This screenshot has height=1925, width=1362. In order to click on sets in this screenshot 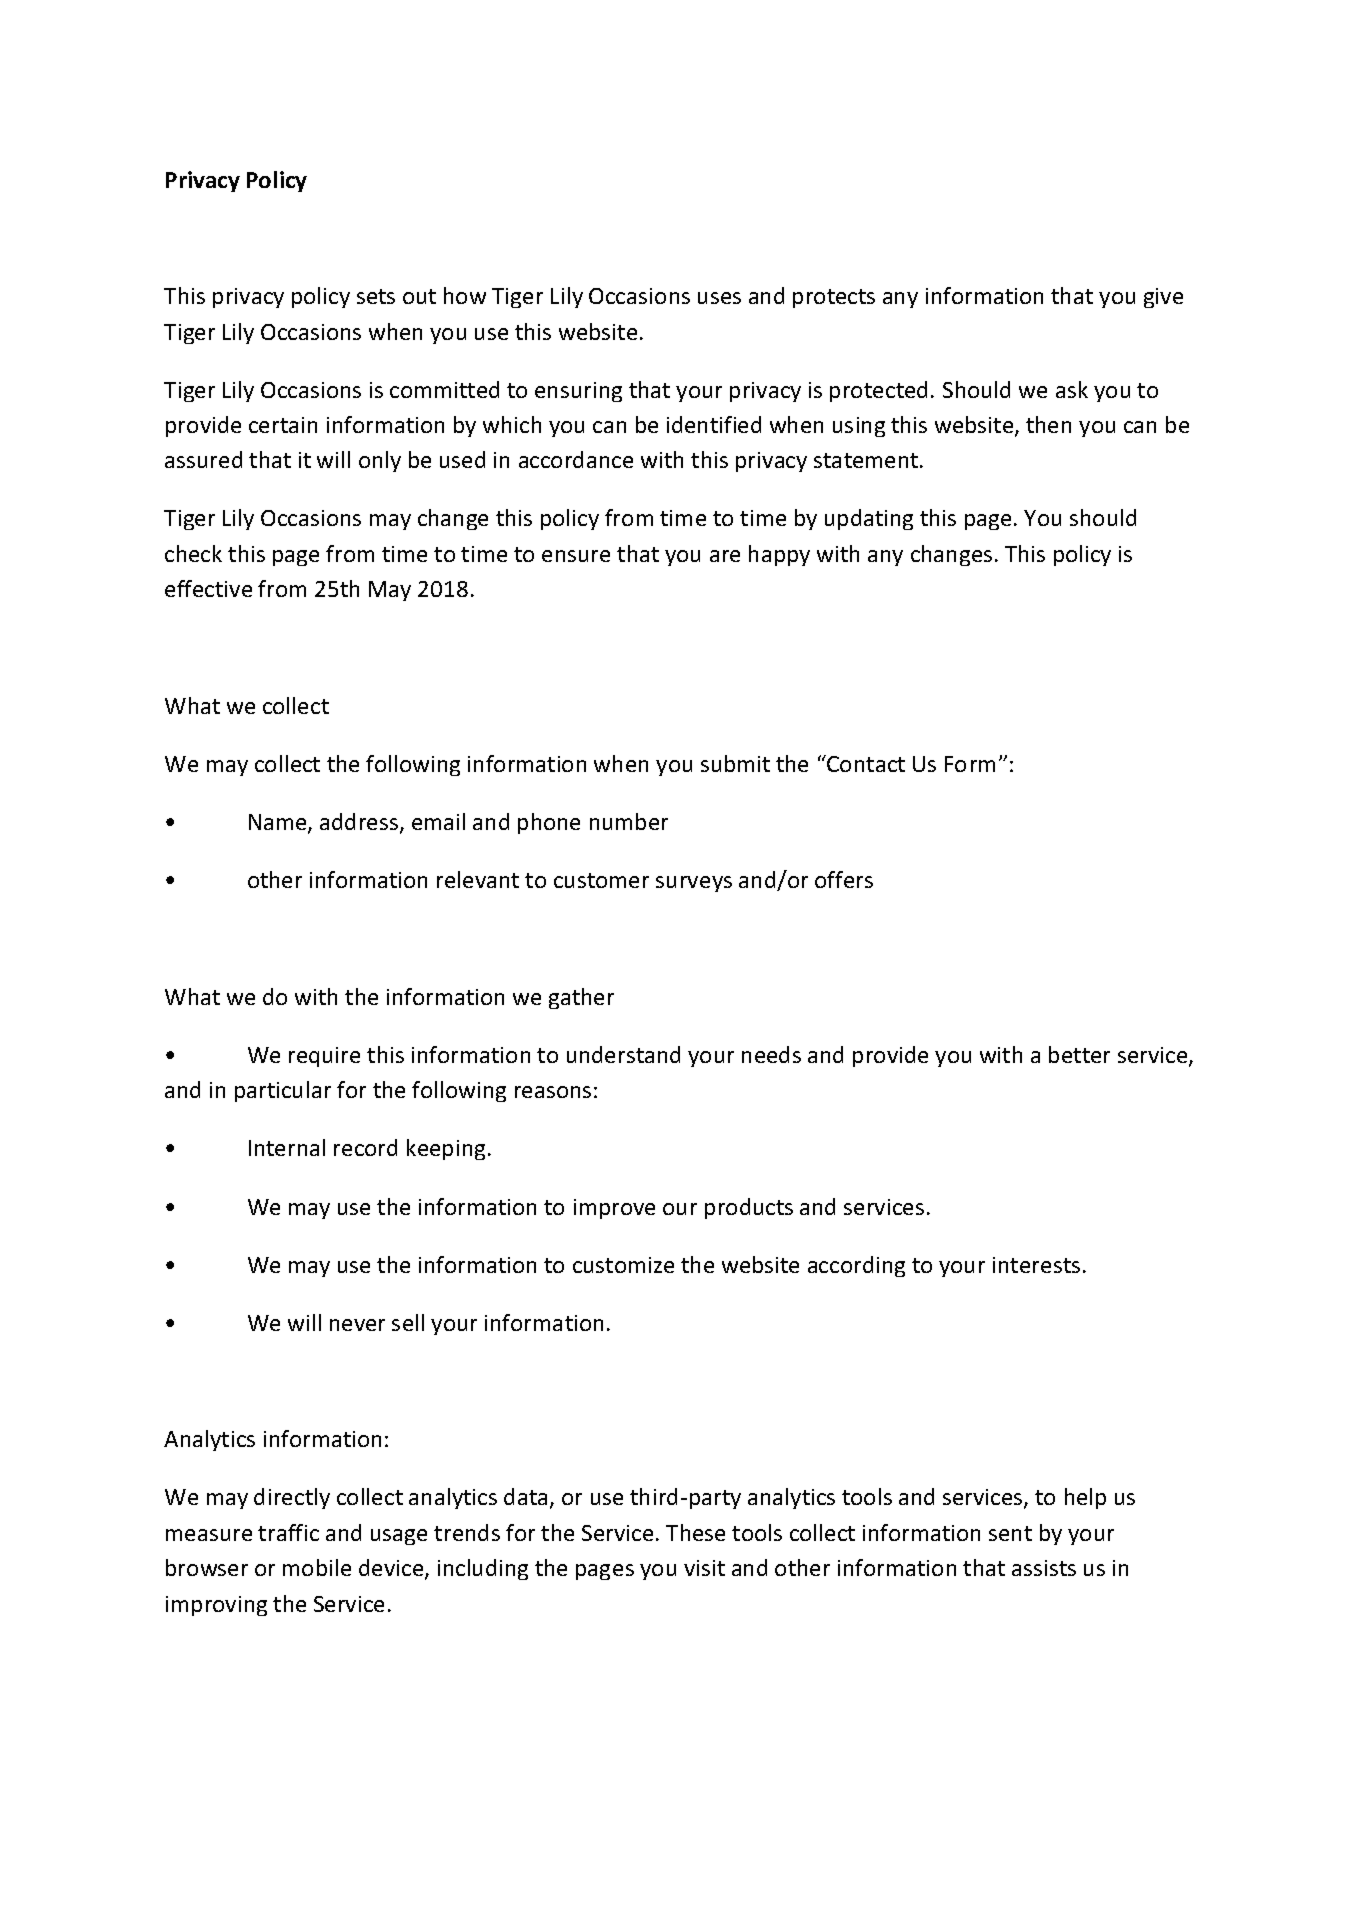, I will do `click(376, 296)`.
